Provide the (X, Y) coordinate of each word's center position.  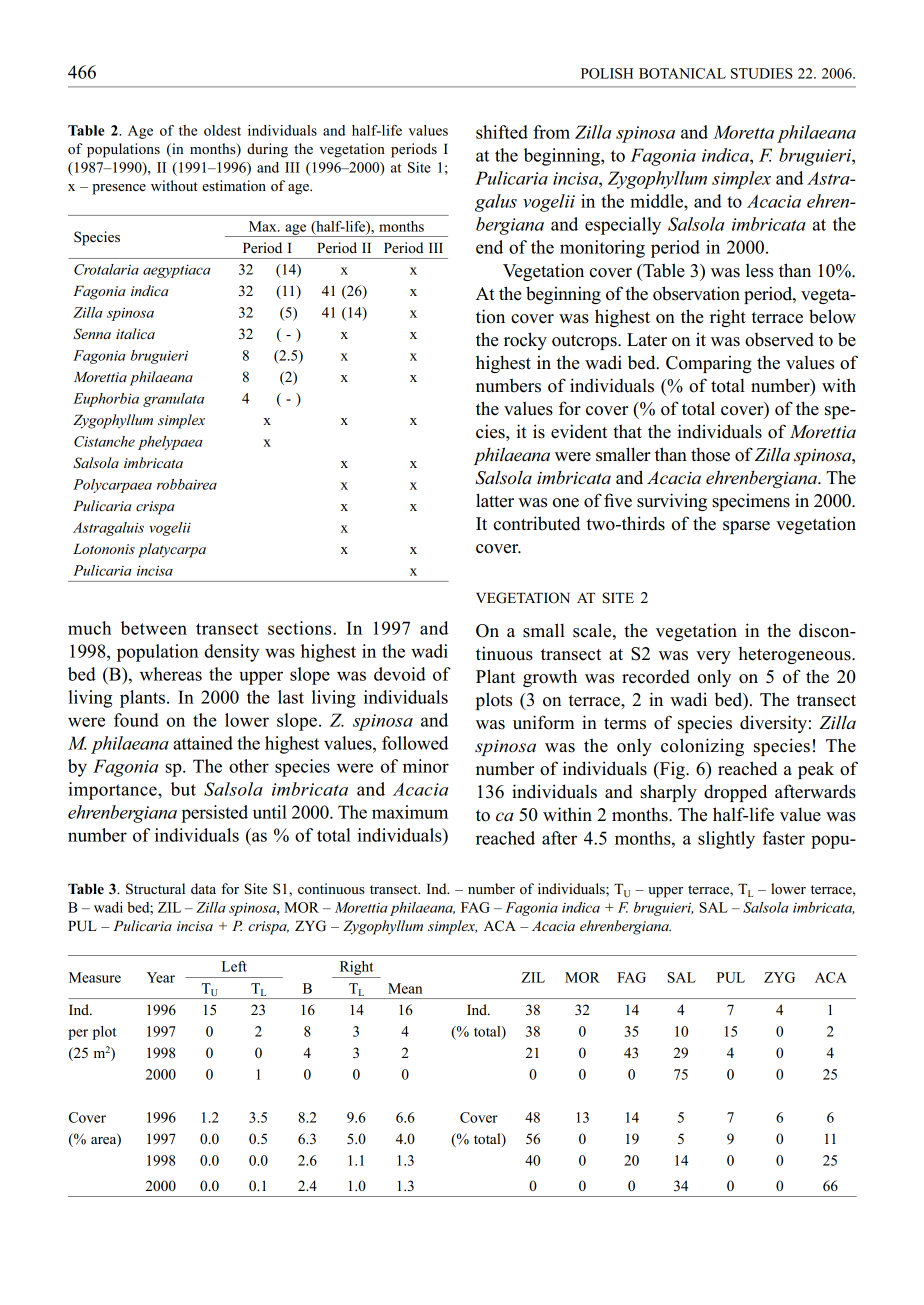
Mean (405, 988)
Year (161, 977)
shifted (502, 132)
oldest (222, 130)
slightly (726, 840)
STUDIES (761, 73)
